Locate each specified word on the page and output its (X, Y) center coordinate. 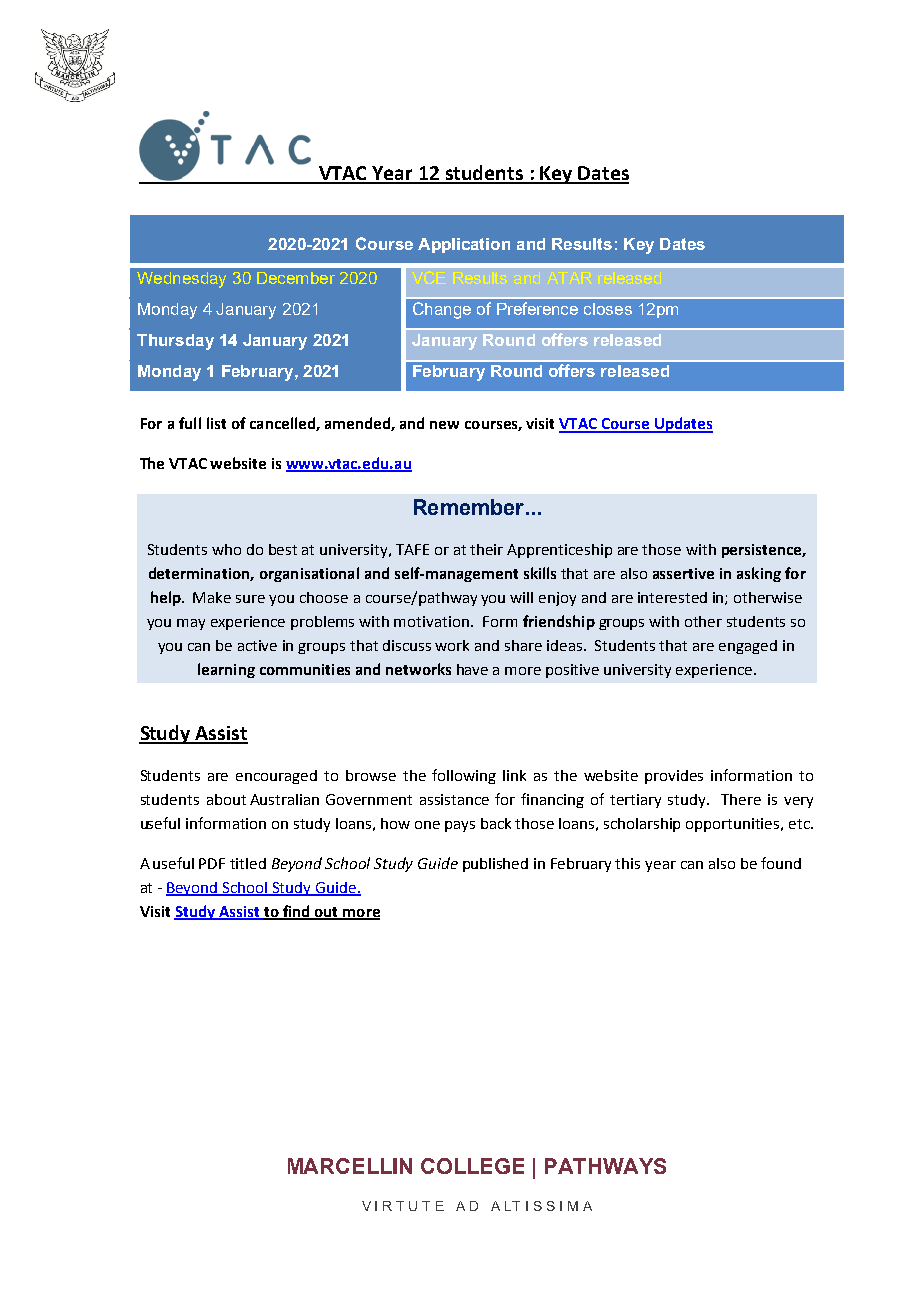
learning (226, 670)
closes (608, 309)
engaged (748, 647)
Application (464, 245)
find (296, 912)
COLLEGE (472, 1166)
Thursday (175, 342)
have (472, 669)
